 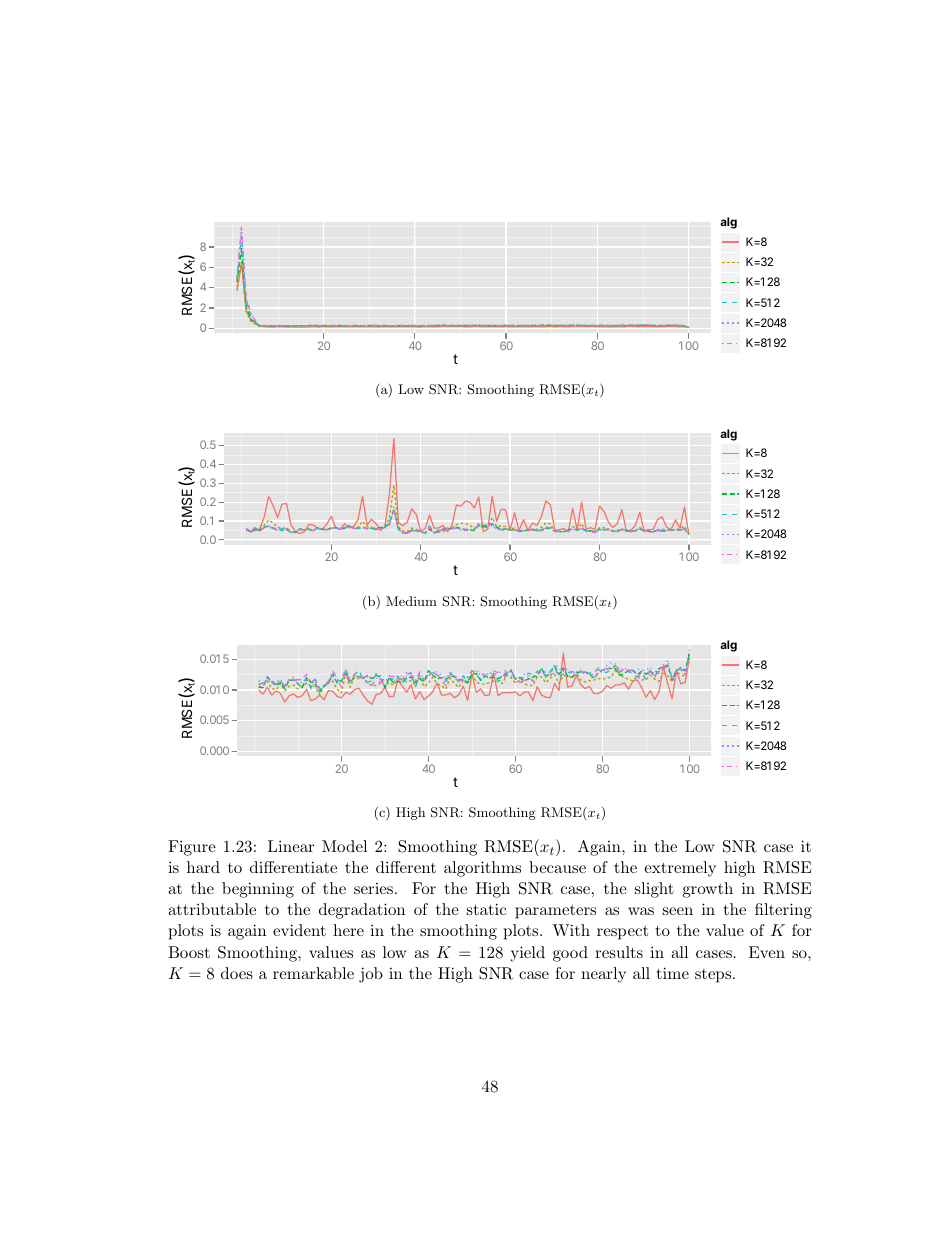 I want to click on beginning, so click(x=258, y=890).
